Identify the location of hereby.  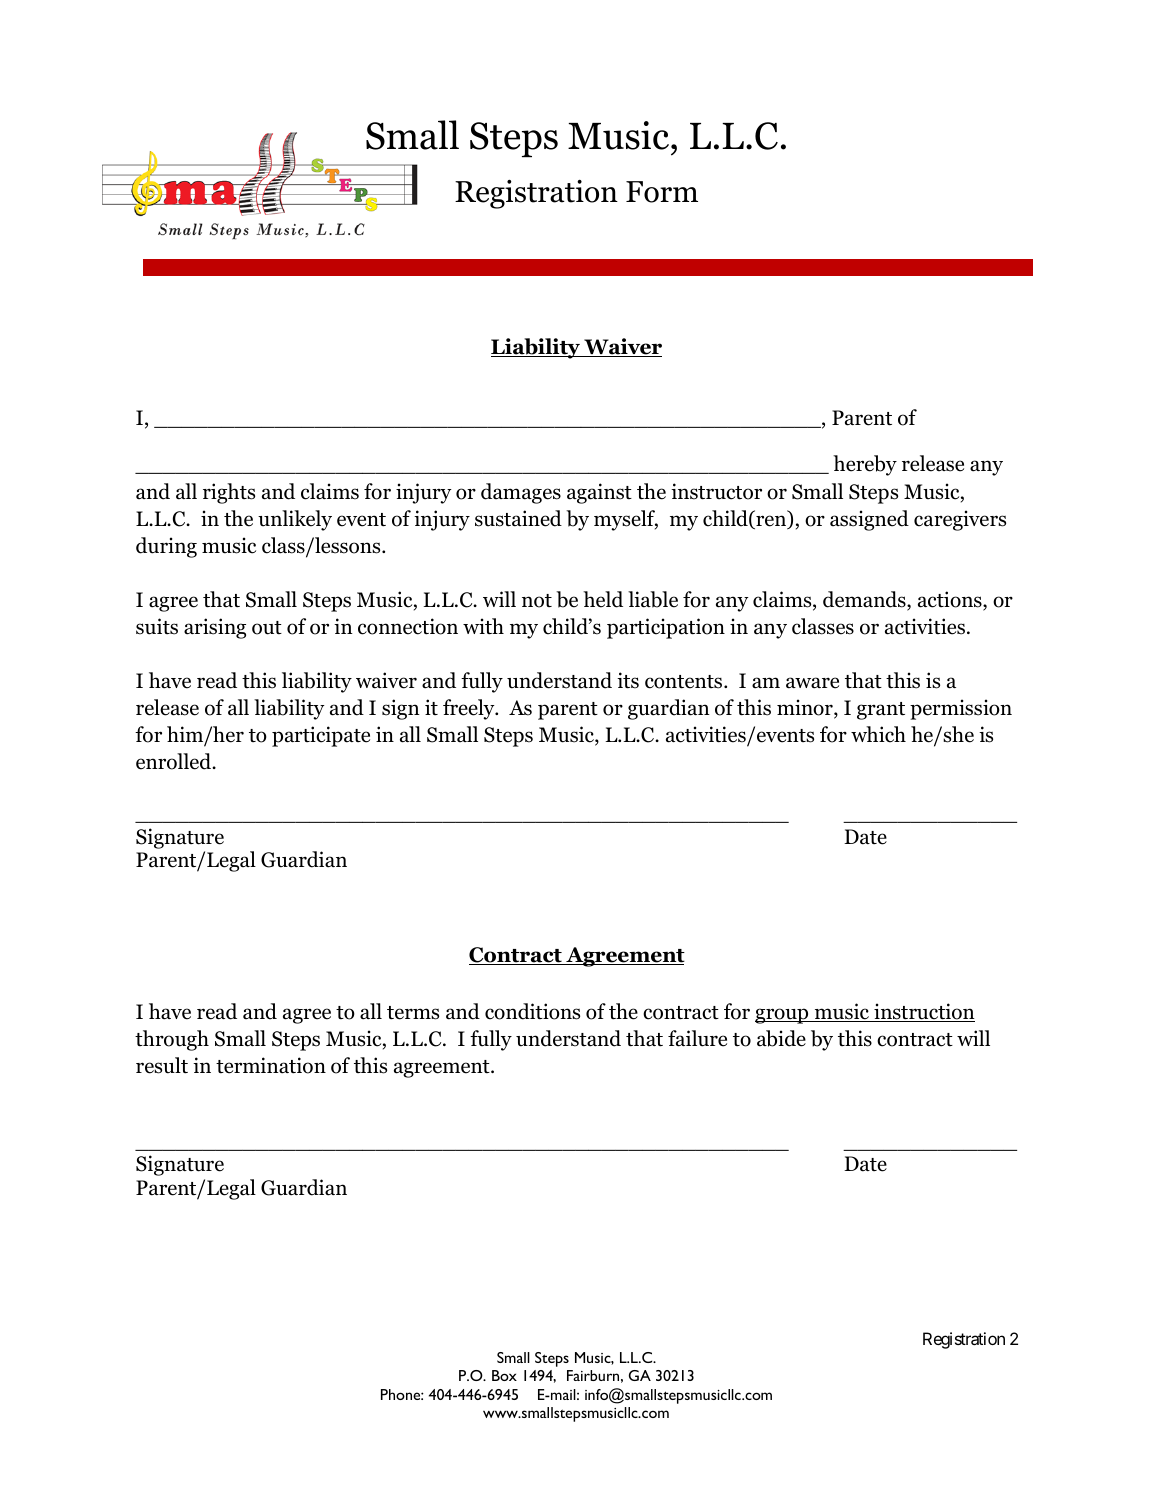
(865, 465).
